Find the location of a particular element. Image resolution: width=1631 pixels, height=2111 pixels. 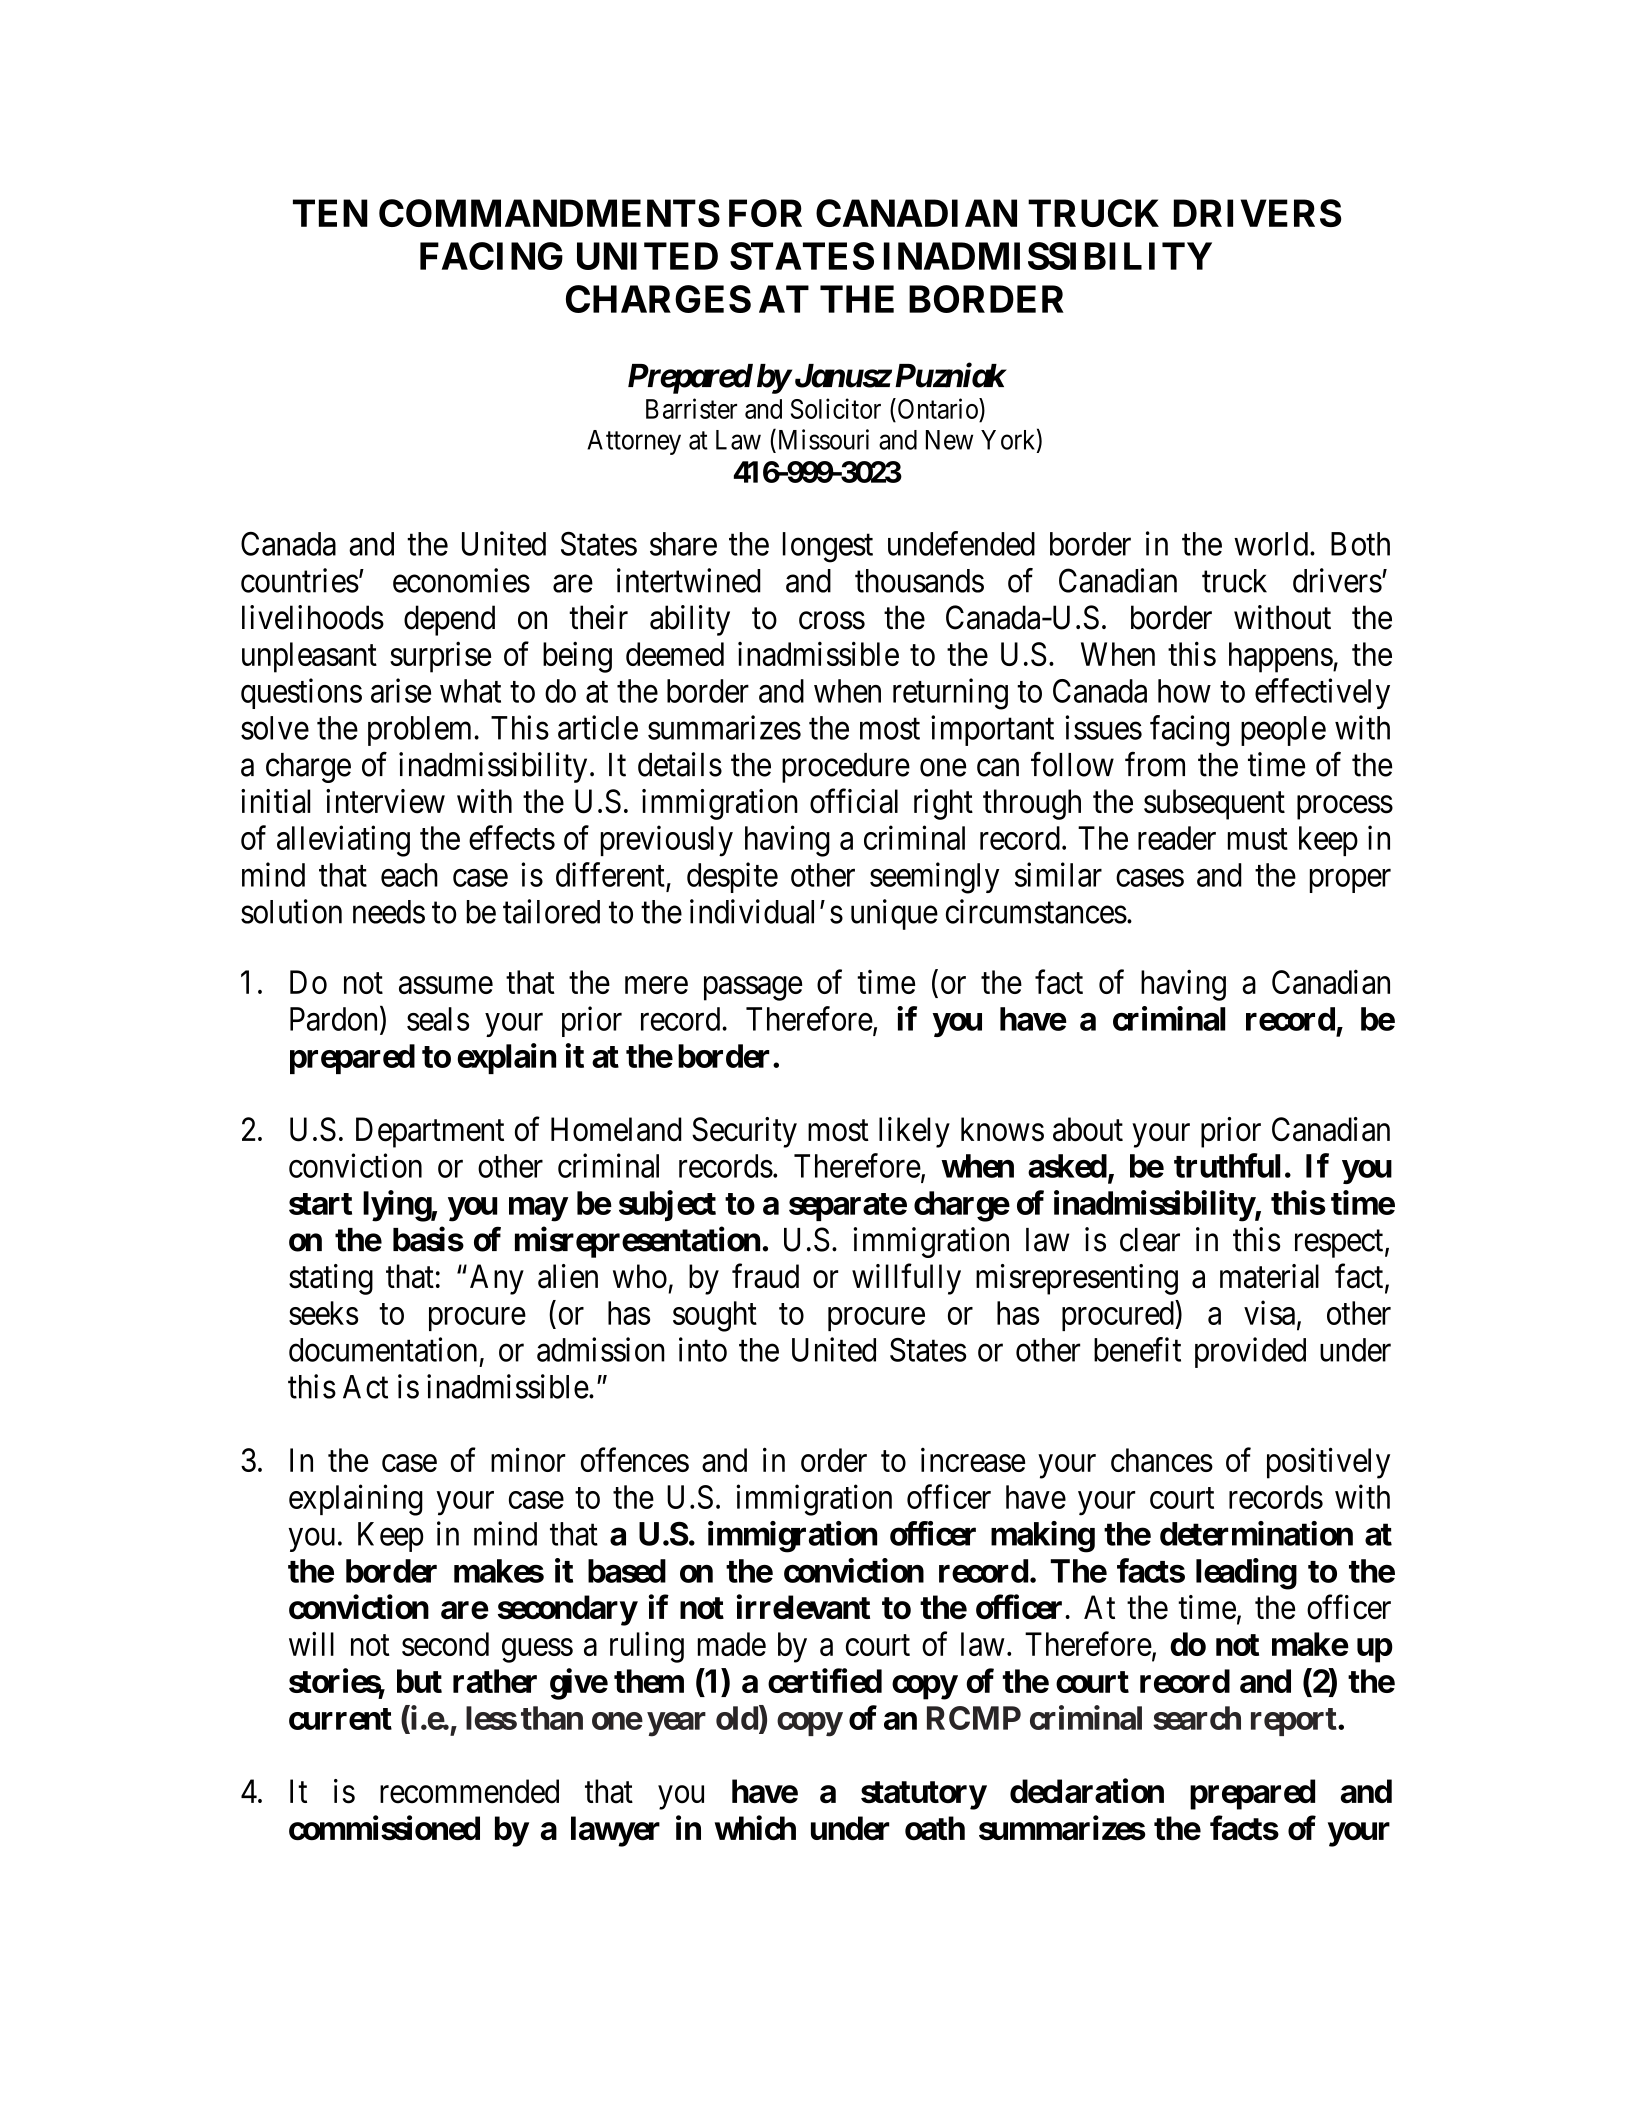

Solicitor is located at coordinates (836, 408).
